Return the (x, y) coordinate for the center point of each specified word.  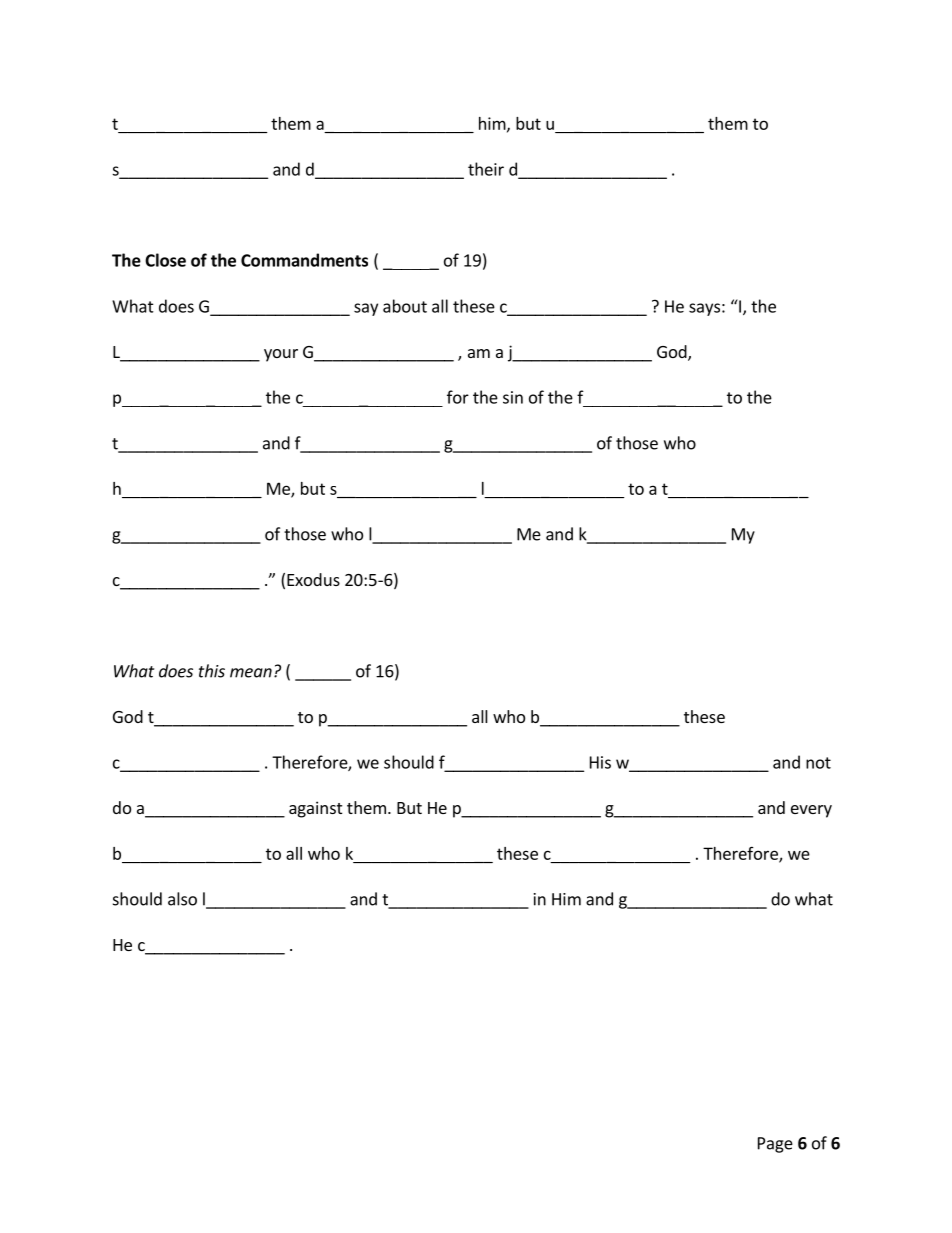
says (704, 309)
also (182, 899)
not (818, 763)
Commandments (304, 260)
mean (251, 673)
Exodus (313, 579)
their (486, 169)
